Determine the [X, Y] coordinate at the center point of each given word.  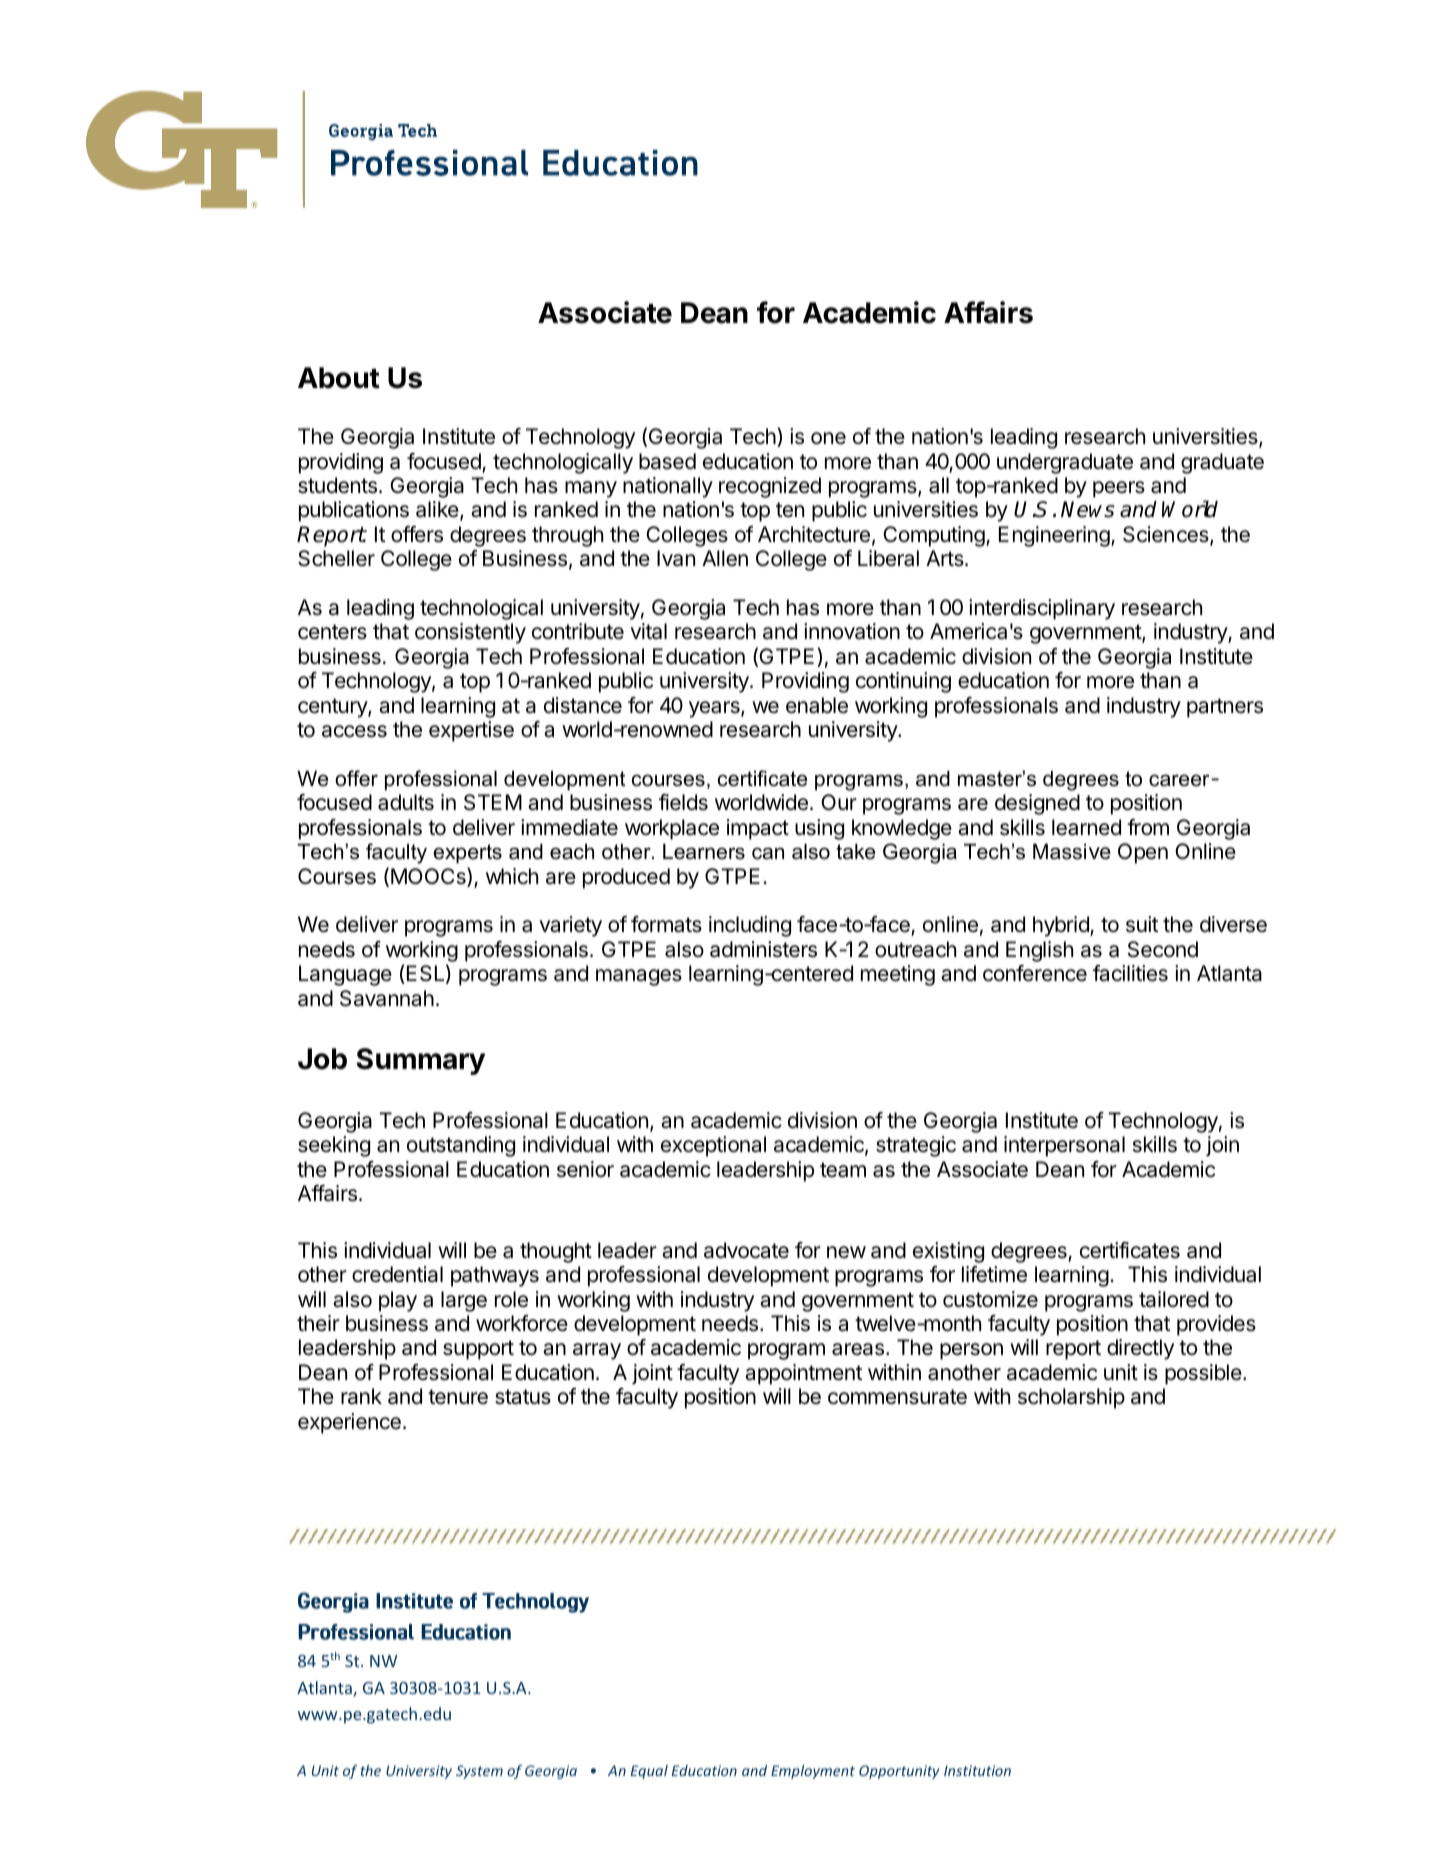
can [768, 853]
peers [1119, 489]
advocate [746, 1250]
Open [1143, 853]
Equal [649, 1772]
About [339, 378]
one [828, 438]
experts [467, 854]
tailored [1174, 1299]
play [398, 1301]
